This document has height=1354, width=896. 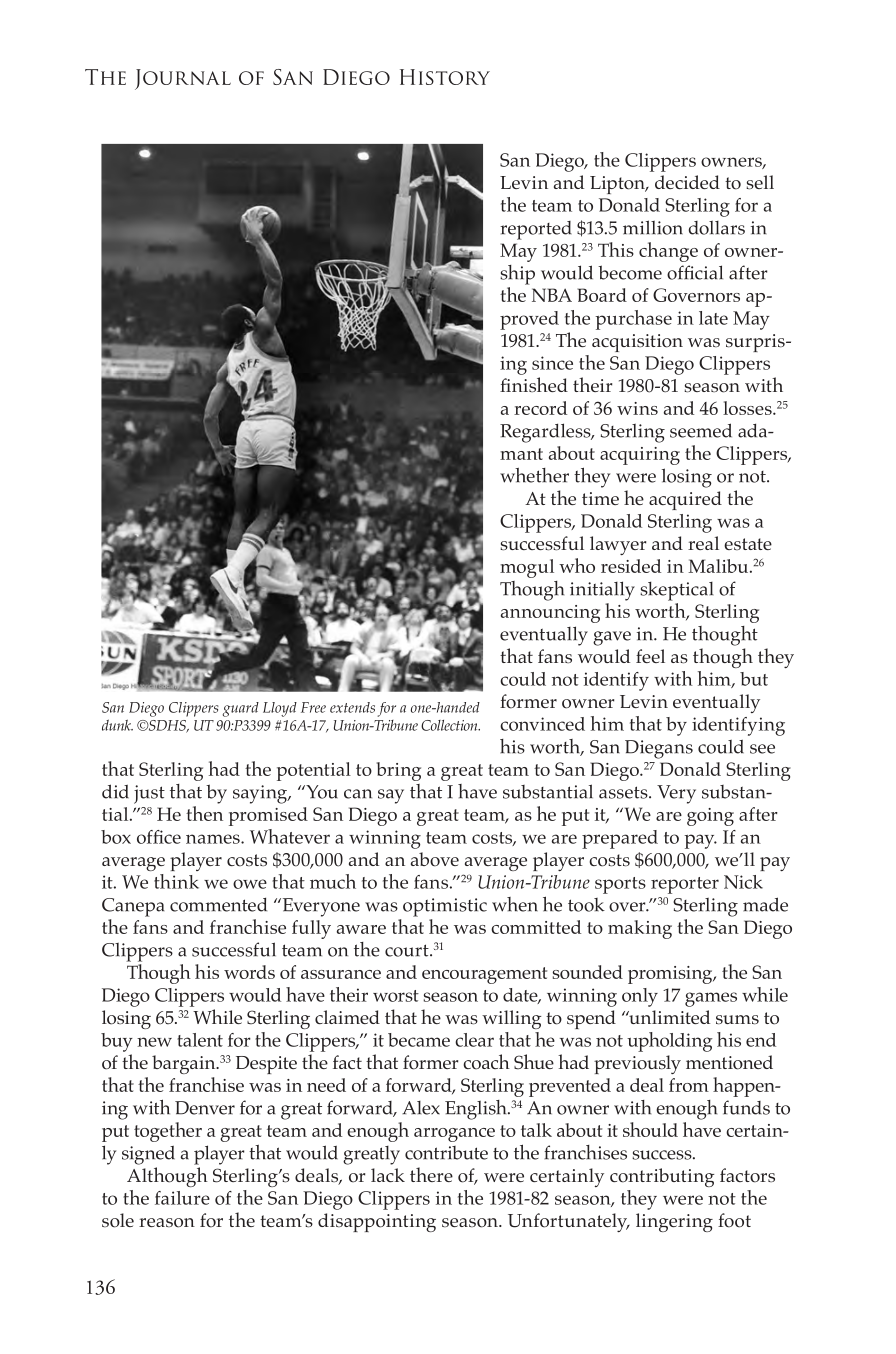 I want to click on reporter, so click(x=685, y=885).
